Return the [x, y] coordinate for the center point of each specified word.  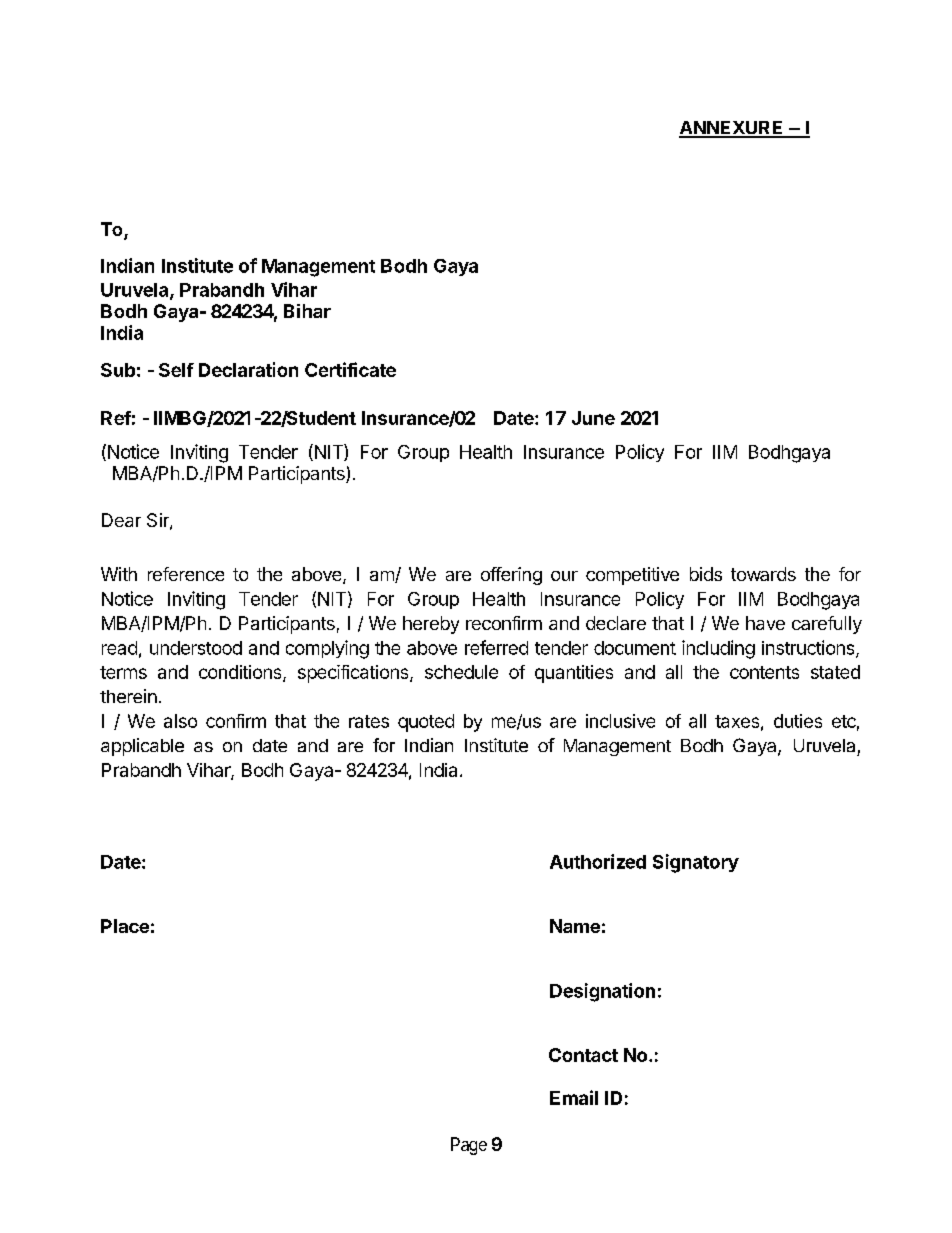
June [593, 418]
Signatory [696, 863]
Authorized [598, 861]
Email [574, 1097]
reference [186, 574]
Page [469, 1146]
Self [176, 370]
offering [511, 576]
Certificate [350, 369]
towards [763, 574]
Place [125, 926]
